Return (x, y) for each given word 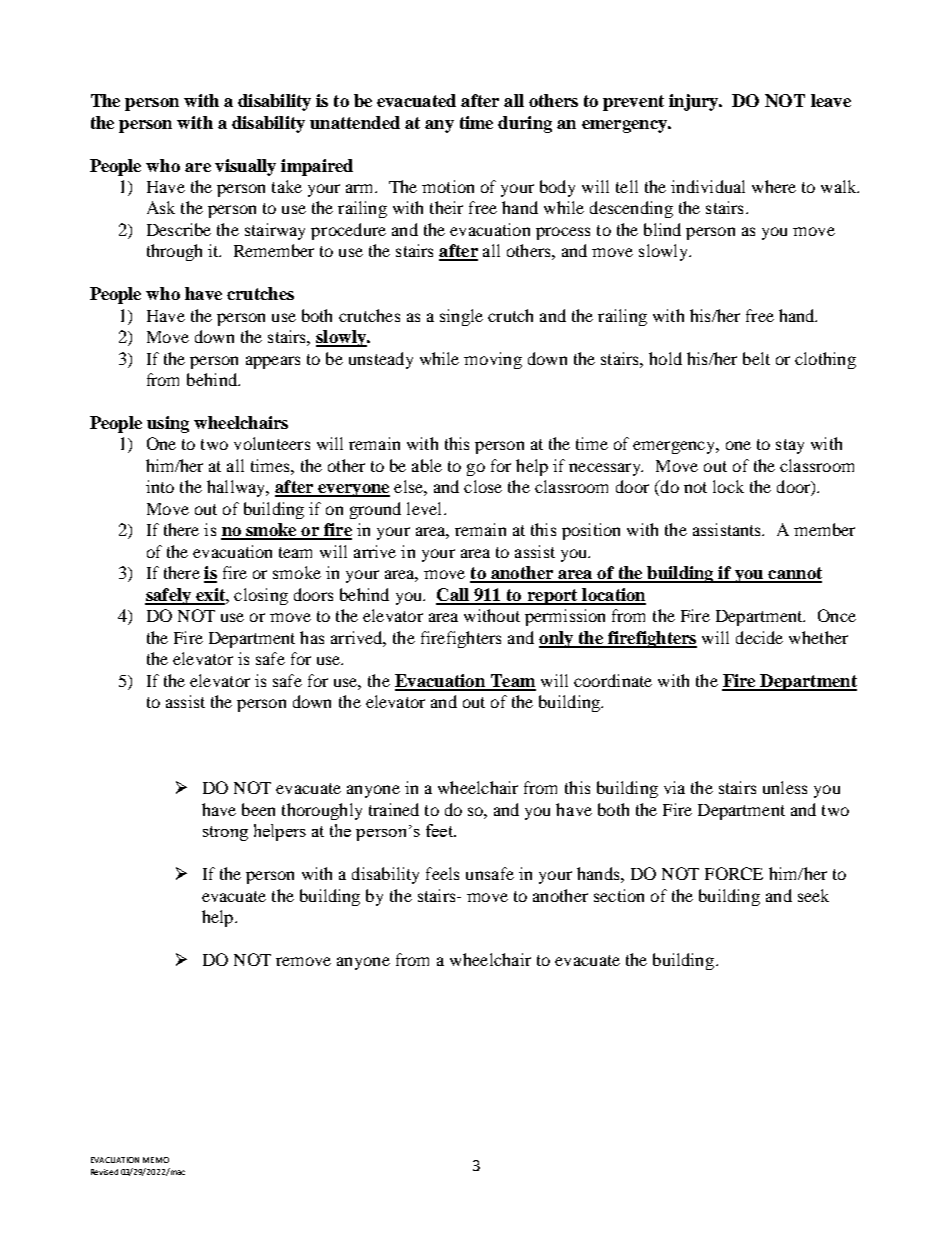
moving (493, 360)
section (619, 895)
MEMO (156, 1160)
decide (759, 637)
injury (695, 102)
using (168, 424)
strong (225, 833)
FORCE (734, 873)
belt (756, 358)
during (525, 124)
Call (454, 596)
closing (261, 596)
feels (442, 873)
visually (245, 167)
